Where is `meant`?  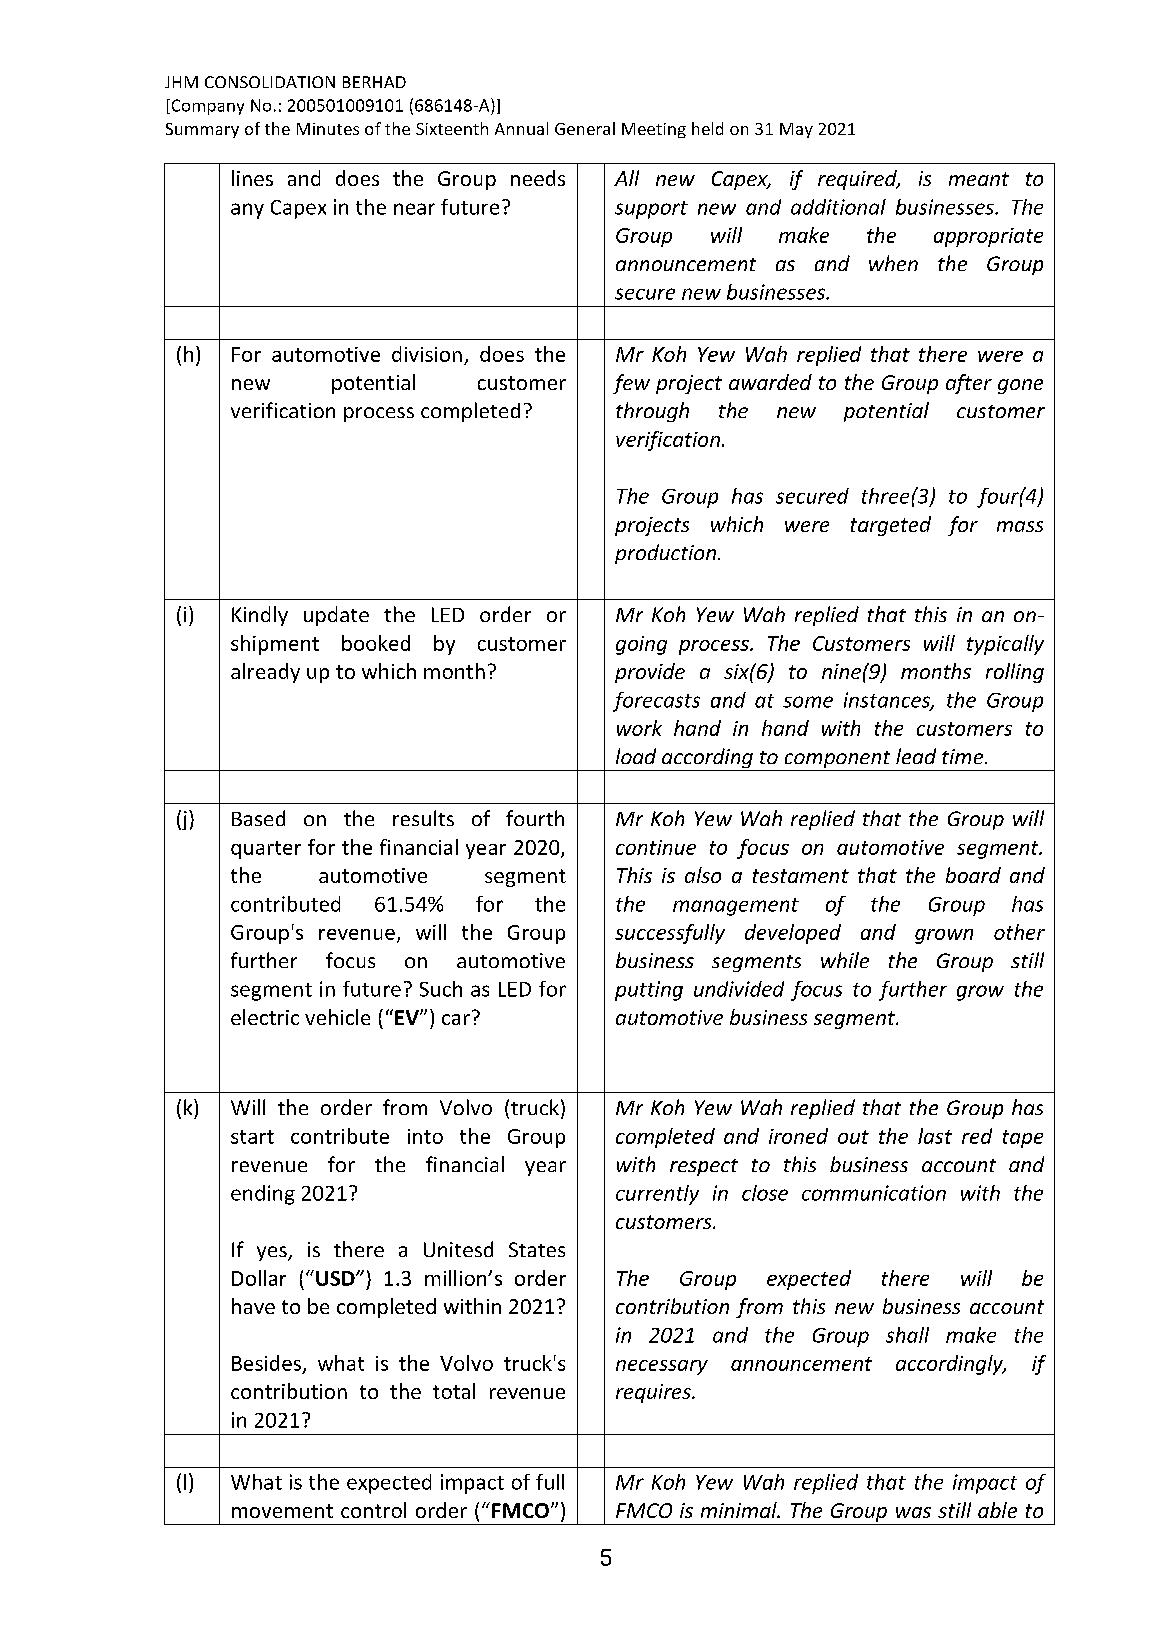
meant is located at coordinates (979, 179).
